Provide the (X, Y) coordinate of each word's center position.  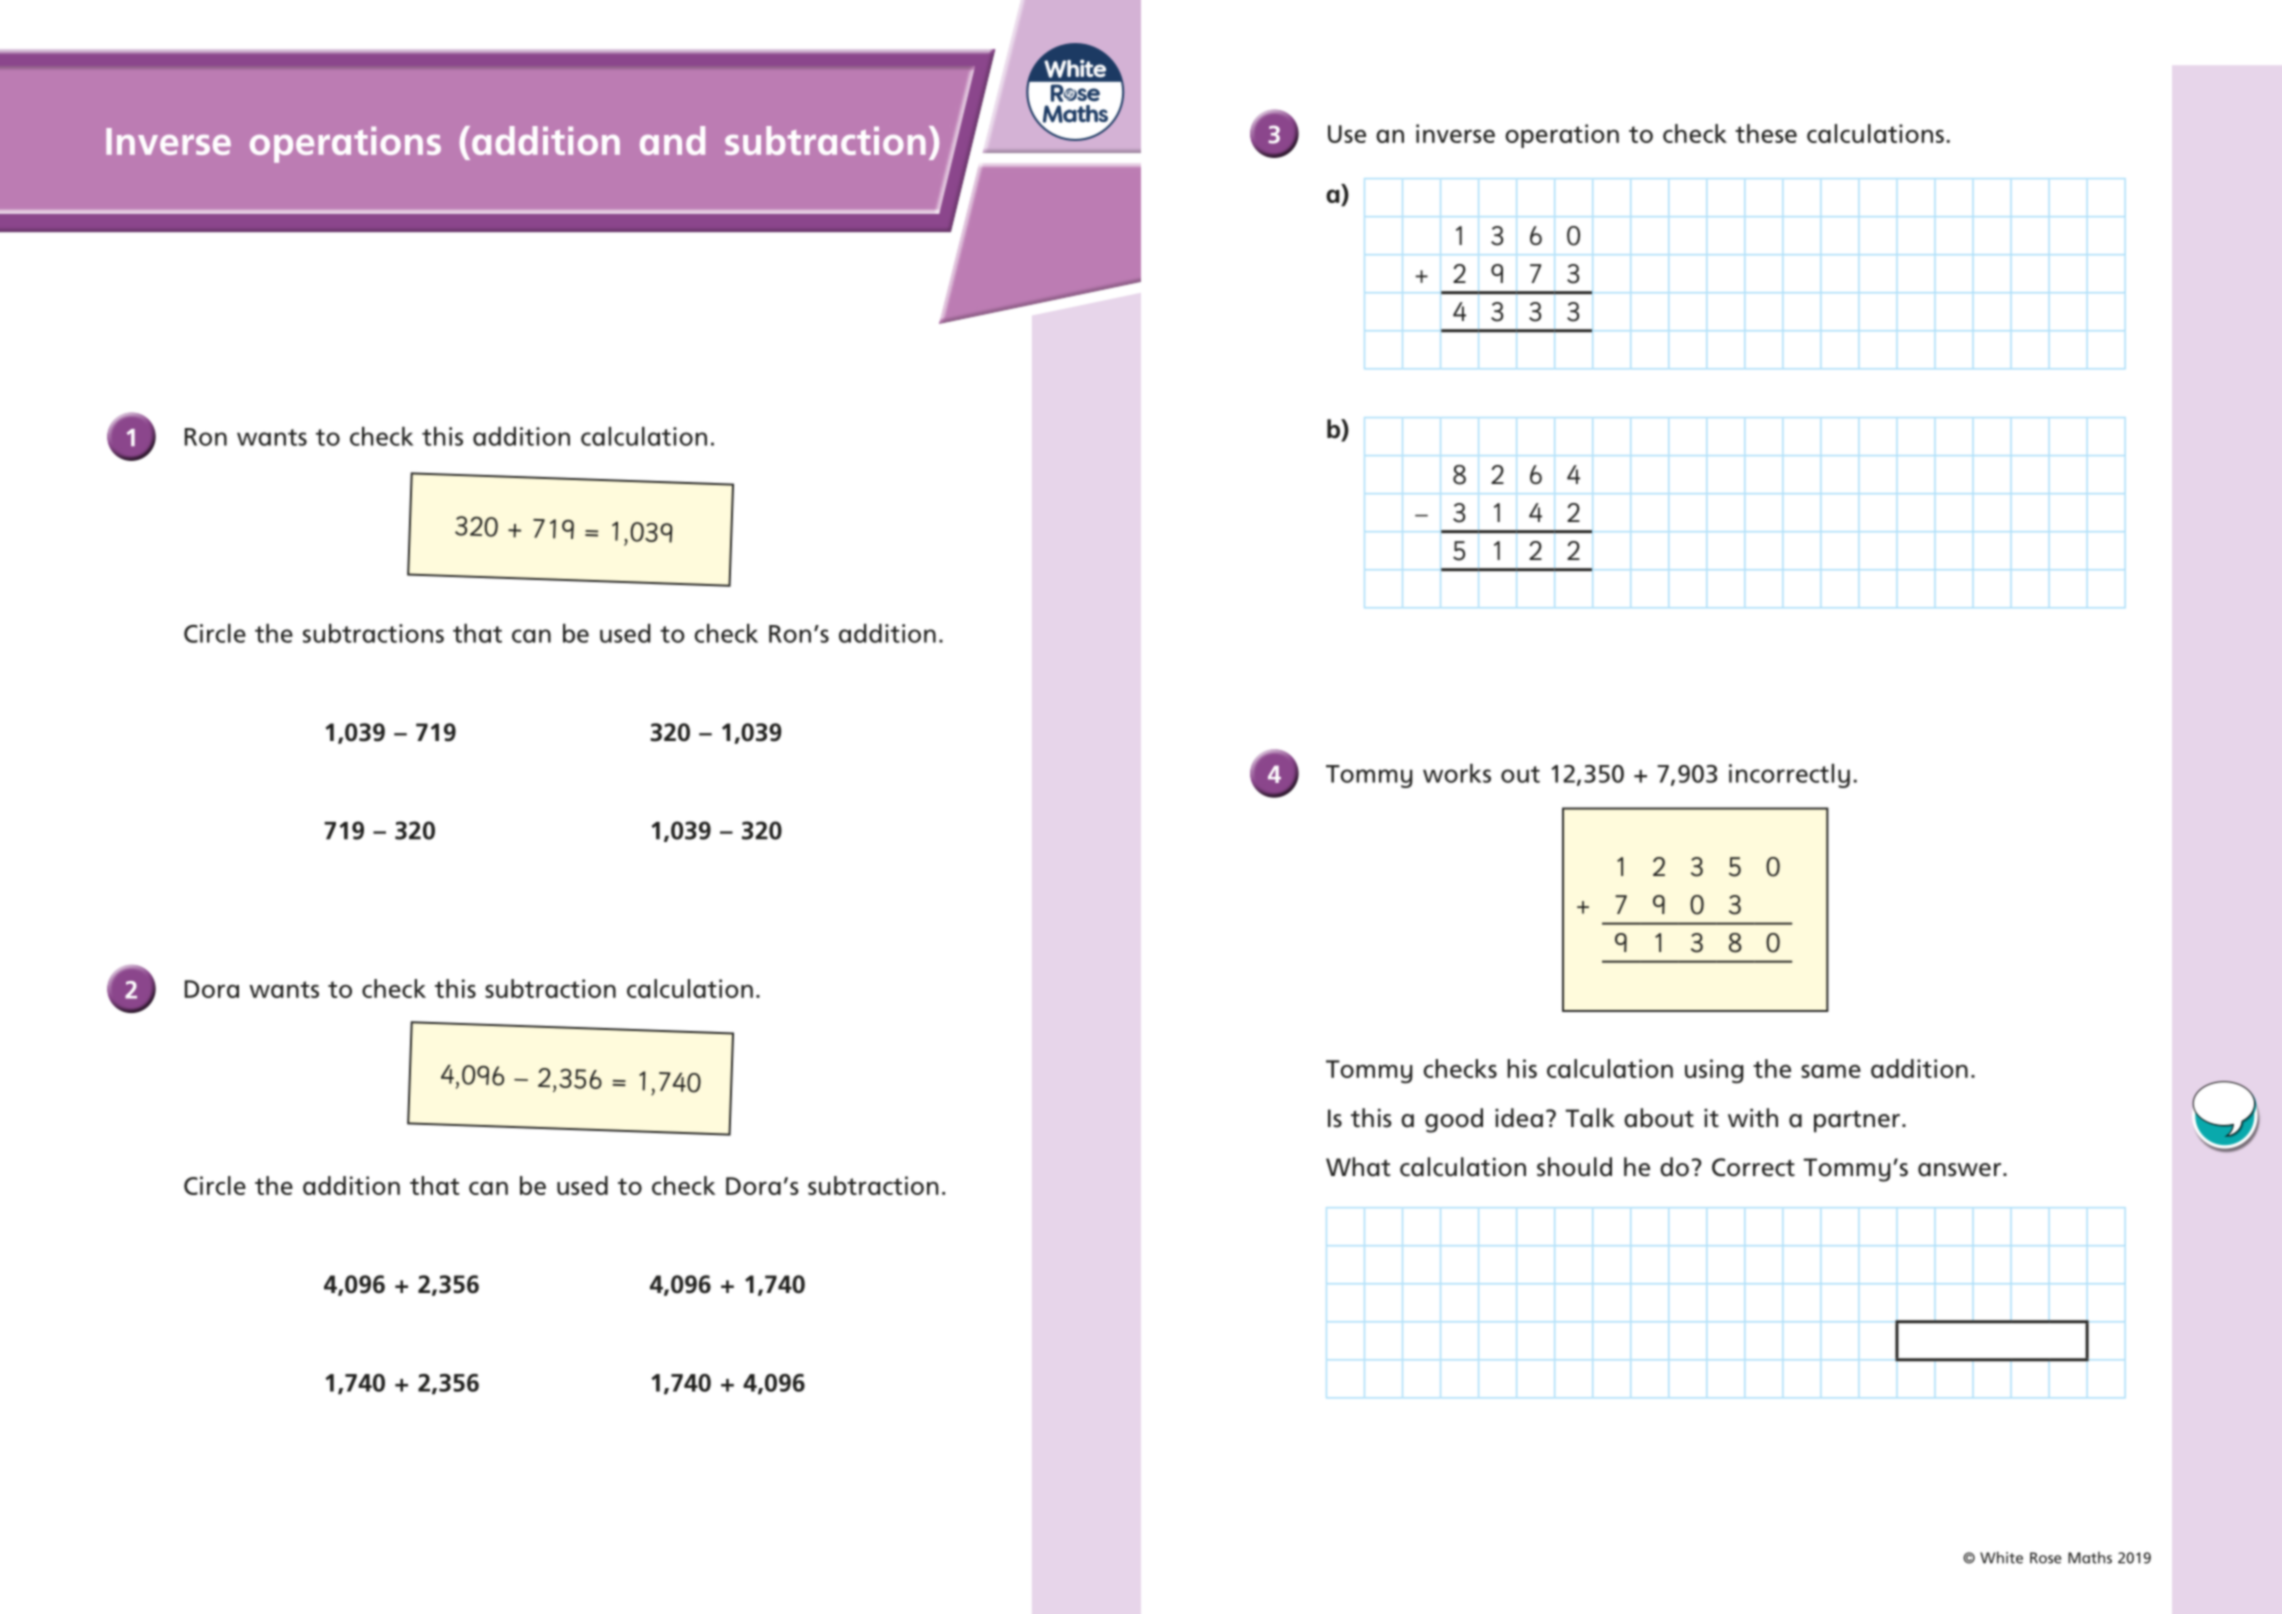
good (1454, 1120)
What (1358, 1167)
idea (1519, 1118)
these (1766, 133)
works (1457, 773)
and (672, 140)
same (1831, 1071)
